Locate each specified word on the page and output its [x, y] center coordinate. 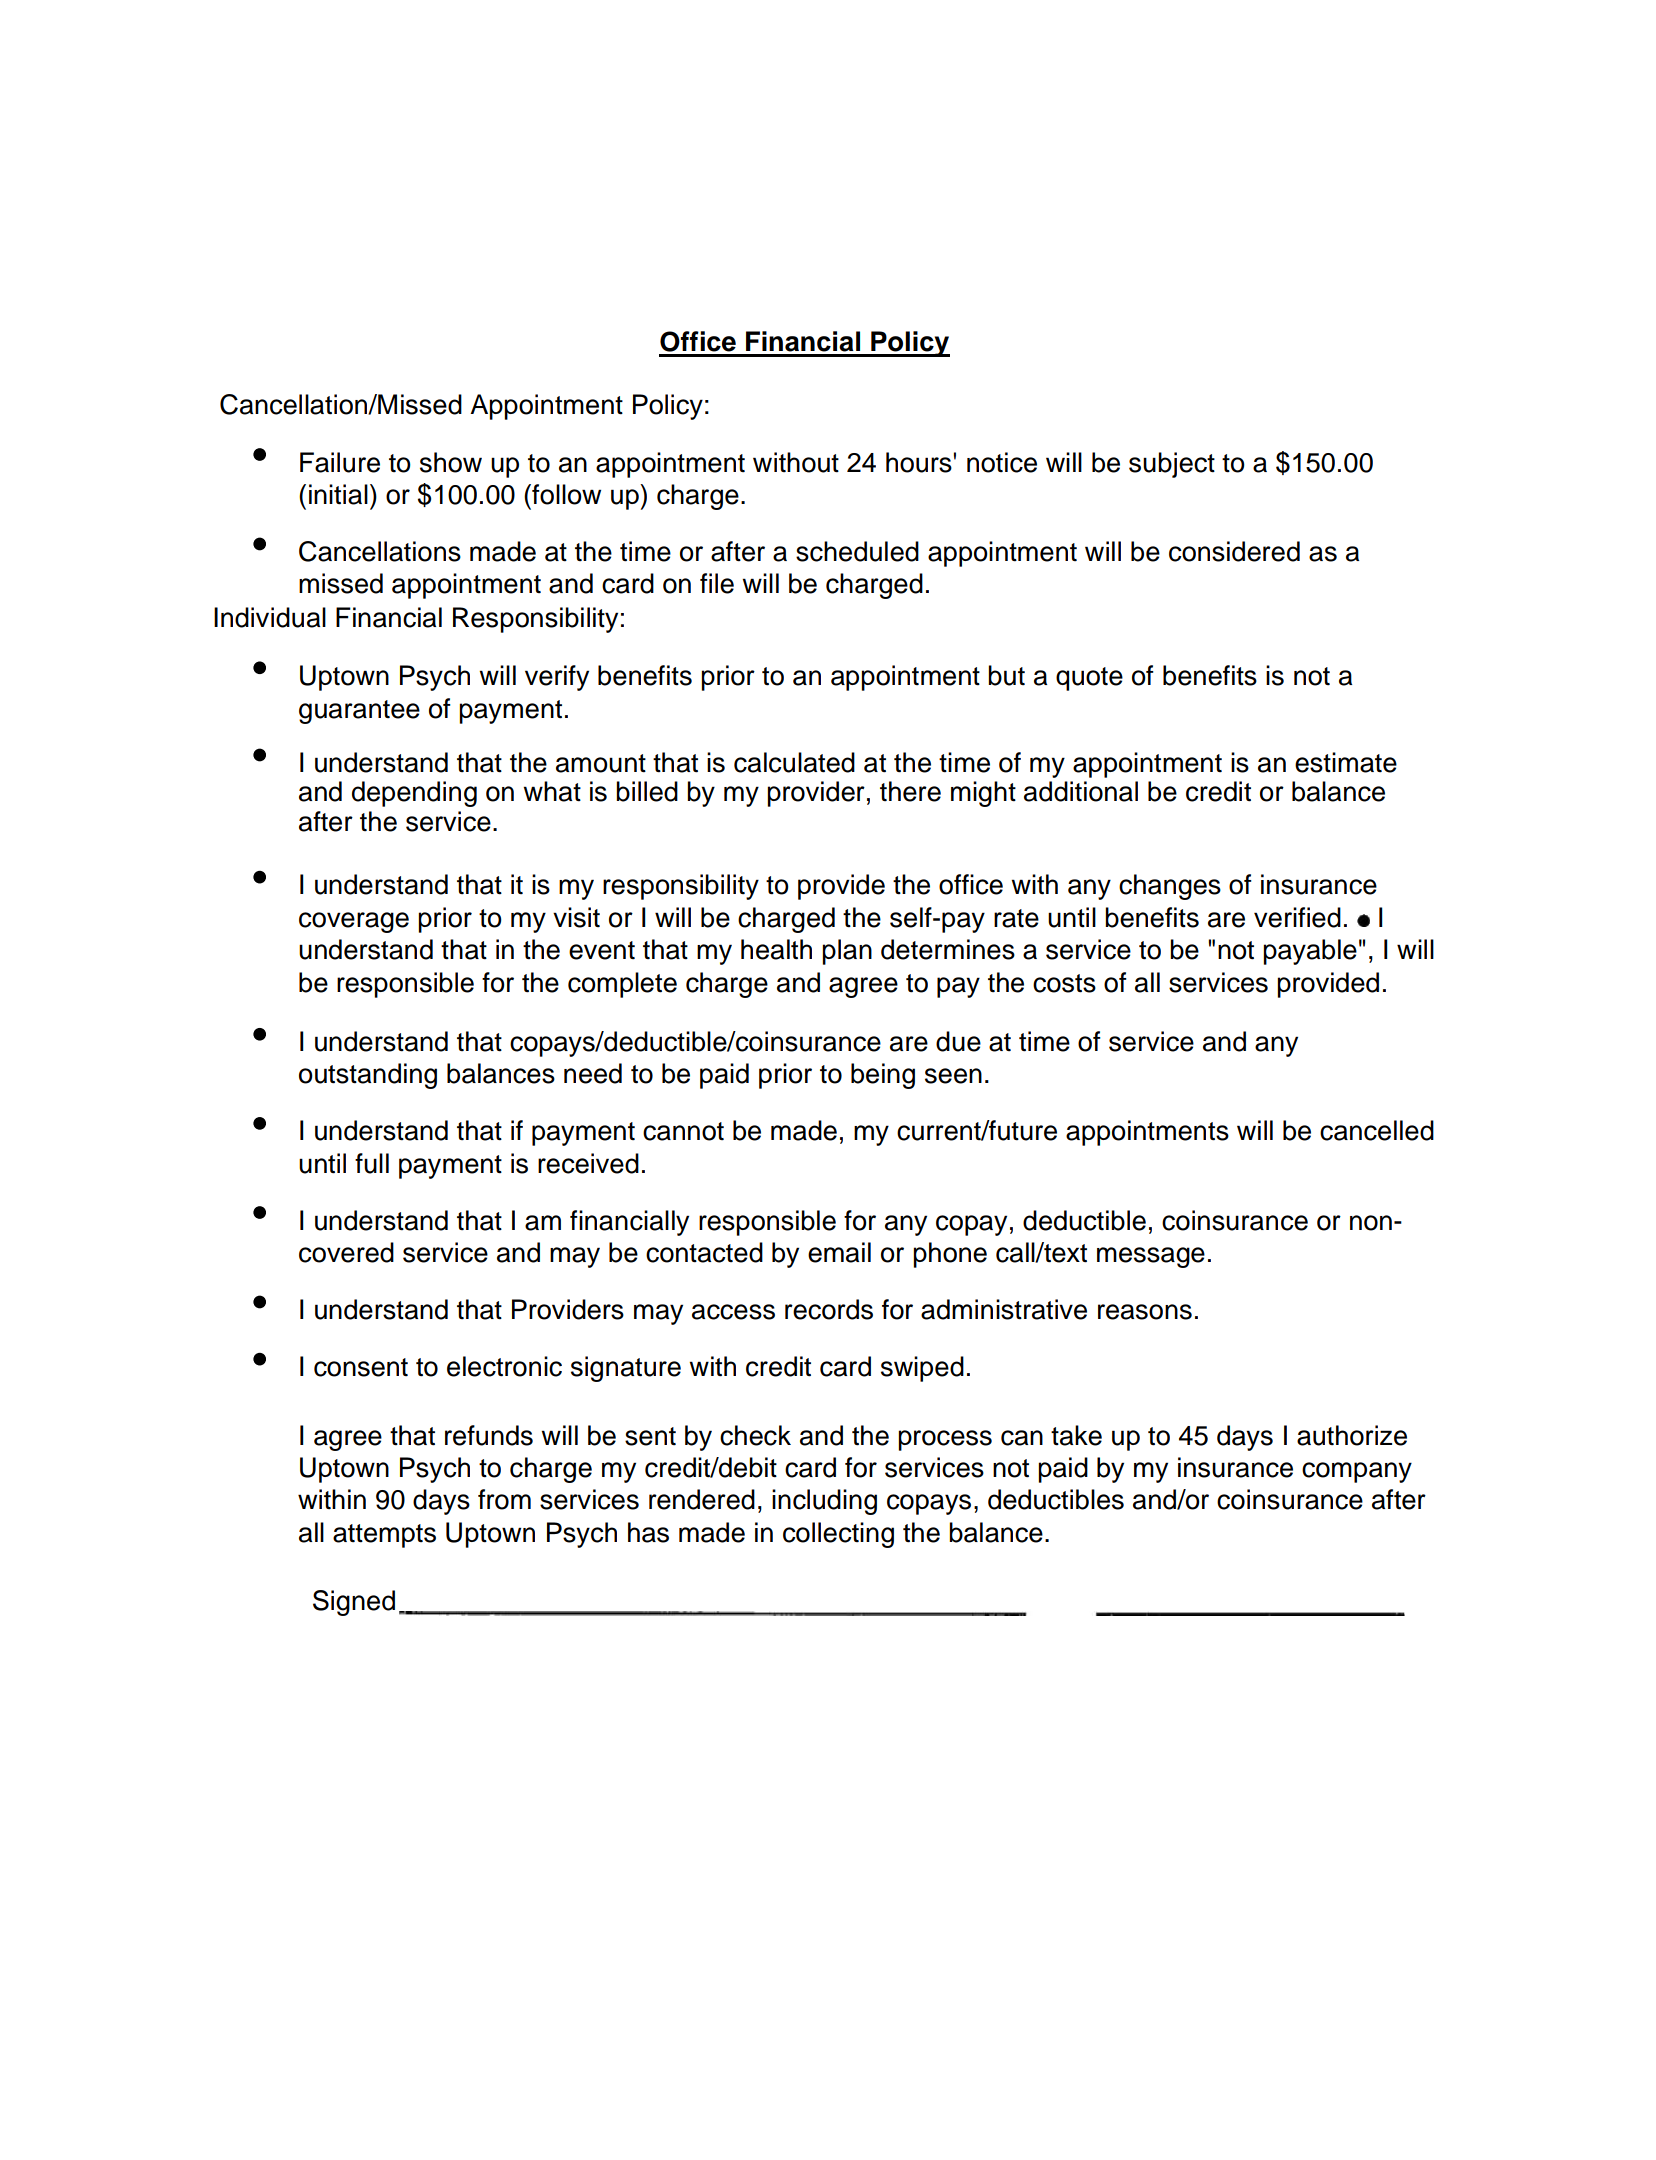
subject [1172, 465]
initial [338, 494]
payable [1310, 952]
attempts [384, 1536]
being [883, 1076]
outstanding [368, 1076]
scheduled [857, 551]
